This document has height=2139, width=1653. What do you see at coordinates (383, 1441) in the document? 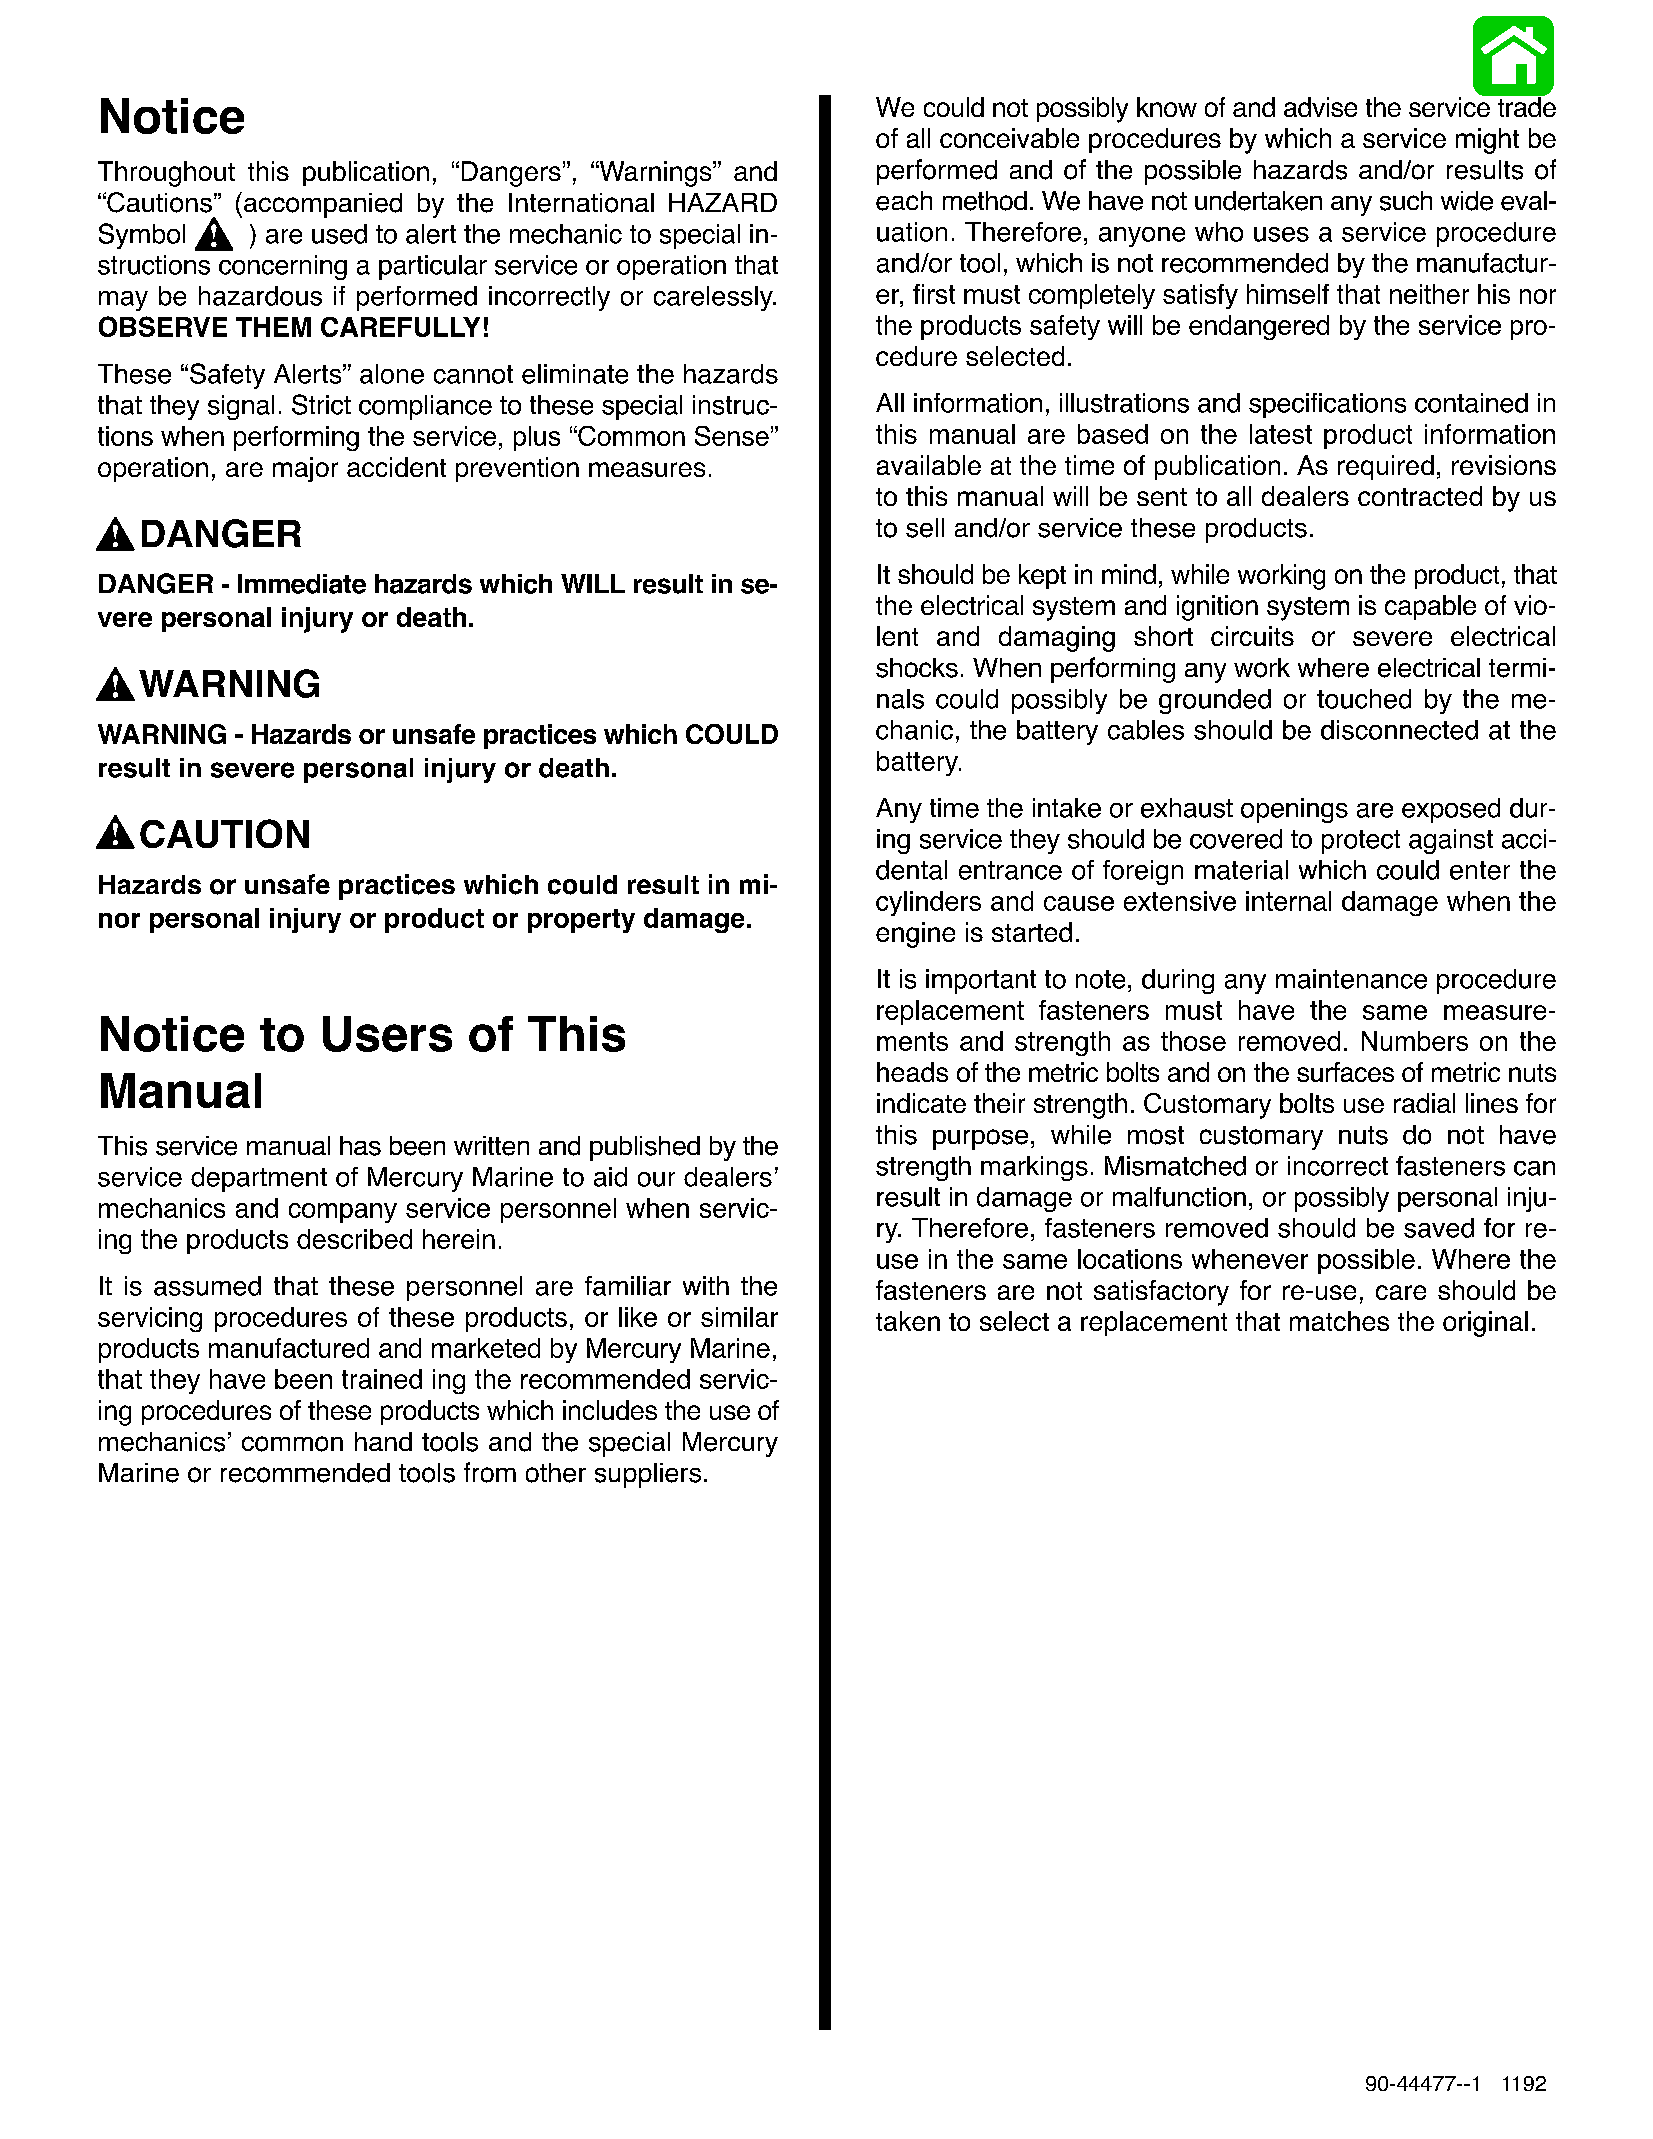
I see `hand` at bounding box center [383, 1441].
